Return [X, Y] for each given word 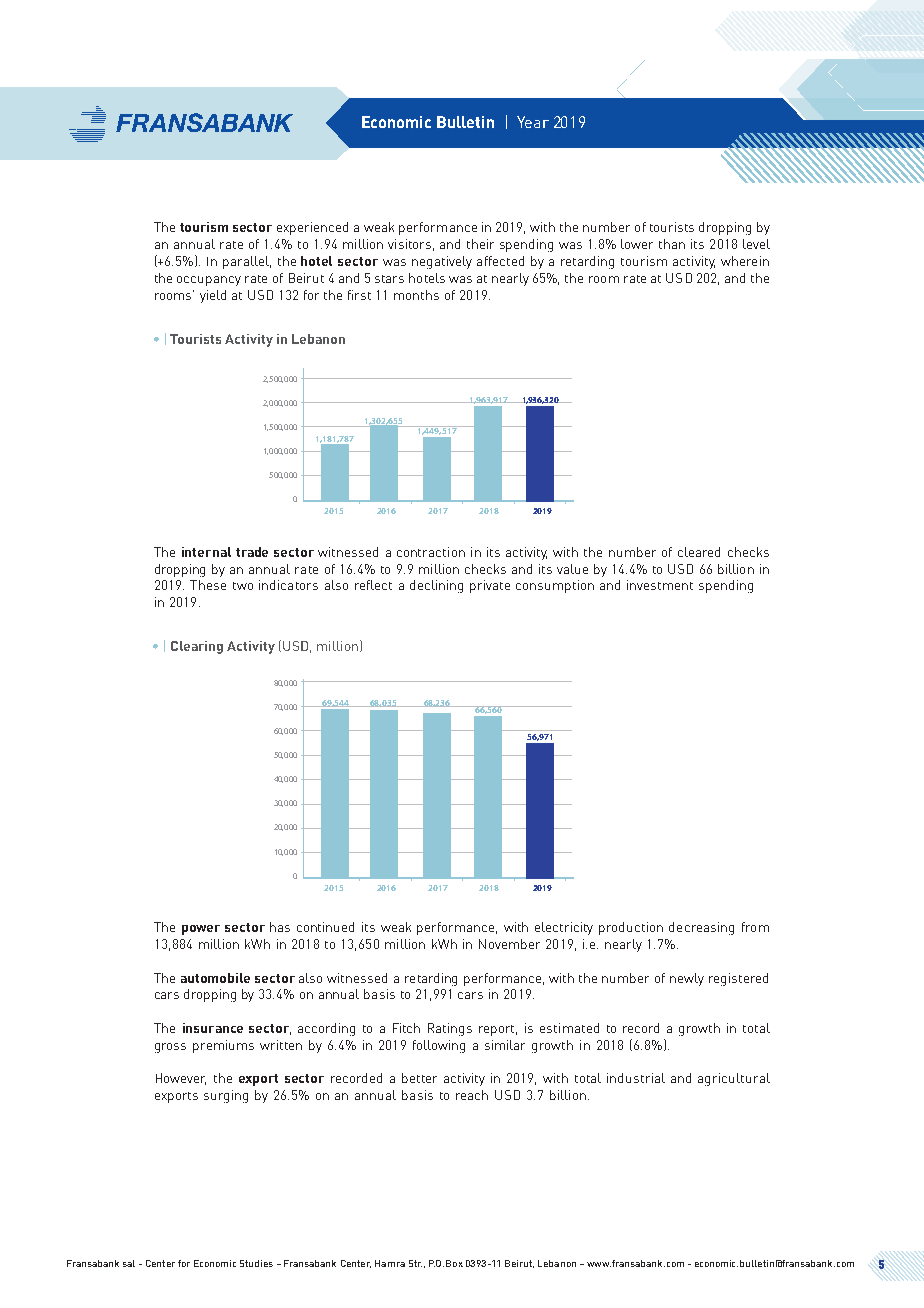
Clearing [197, 647]
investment [660, 585]
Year [533, 122]
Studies [256, 1263]
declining [436, 586]
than [672, 244]
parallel [247, 262]
